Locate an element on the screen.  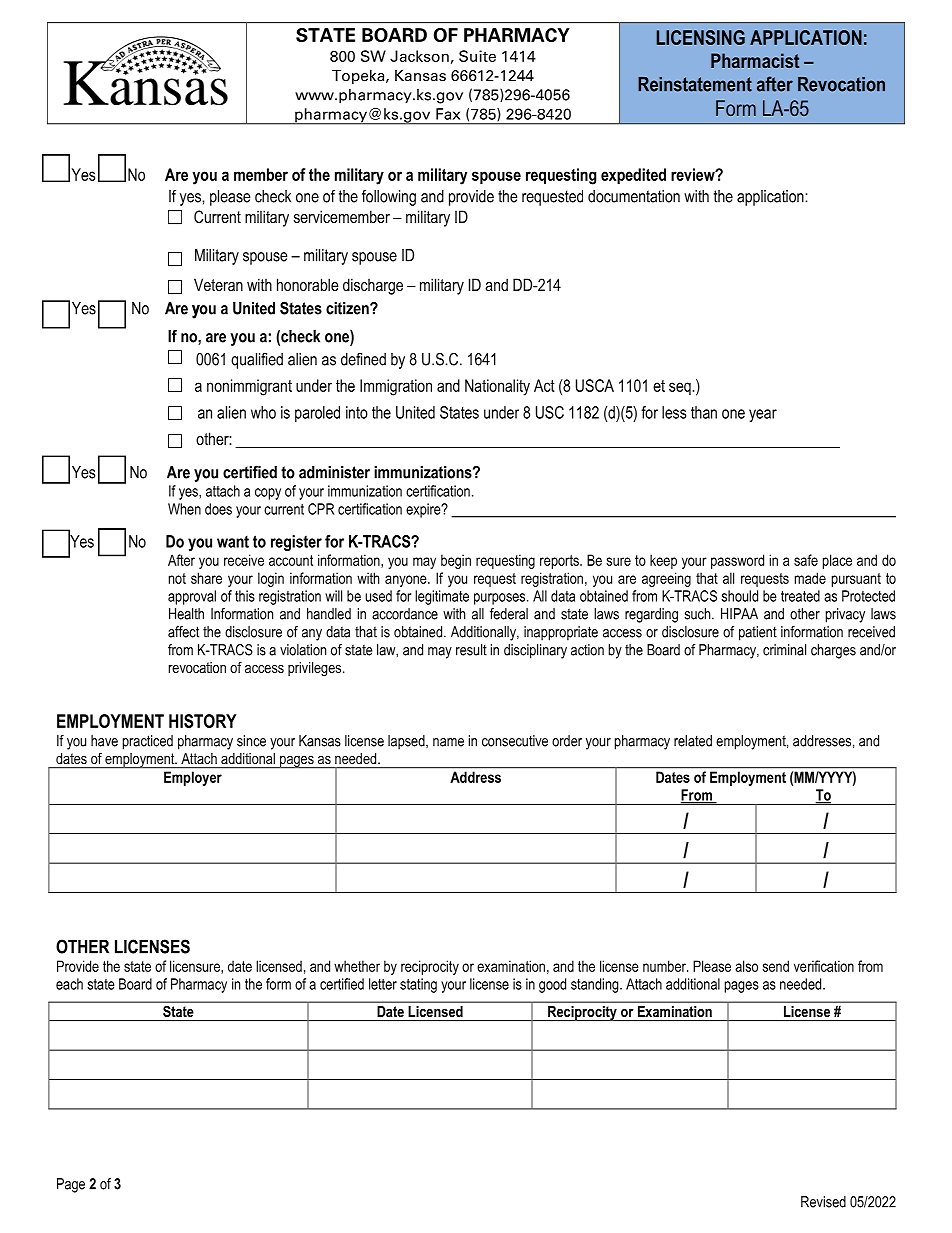
related is located at coordinates (693, 741).
